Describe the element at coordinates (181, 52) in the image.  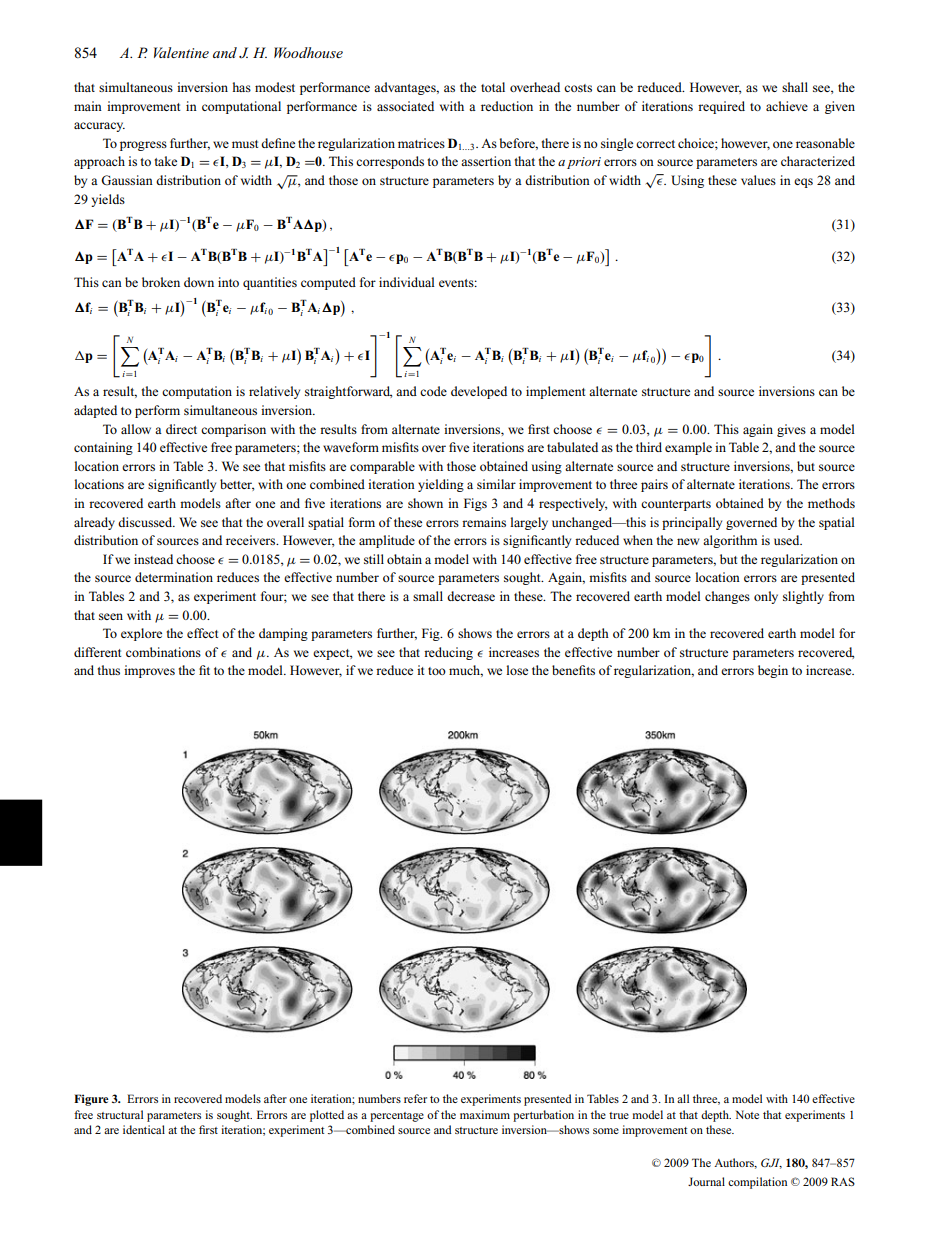
I see `Valentine` at that location.
